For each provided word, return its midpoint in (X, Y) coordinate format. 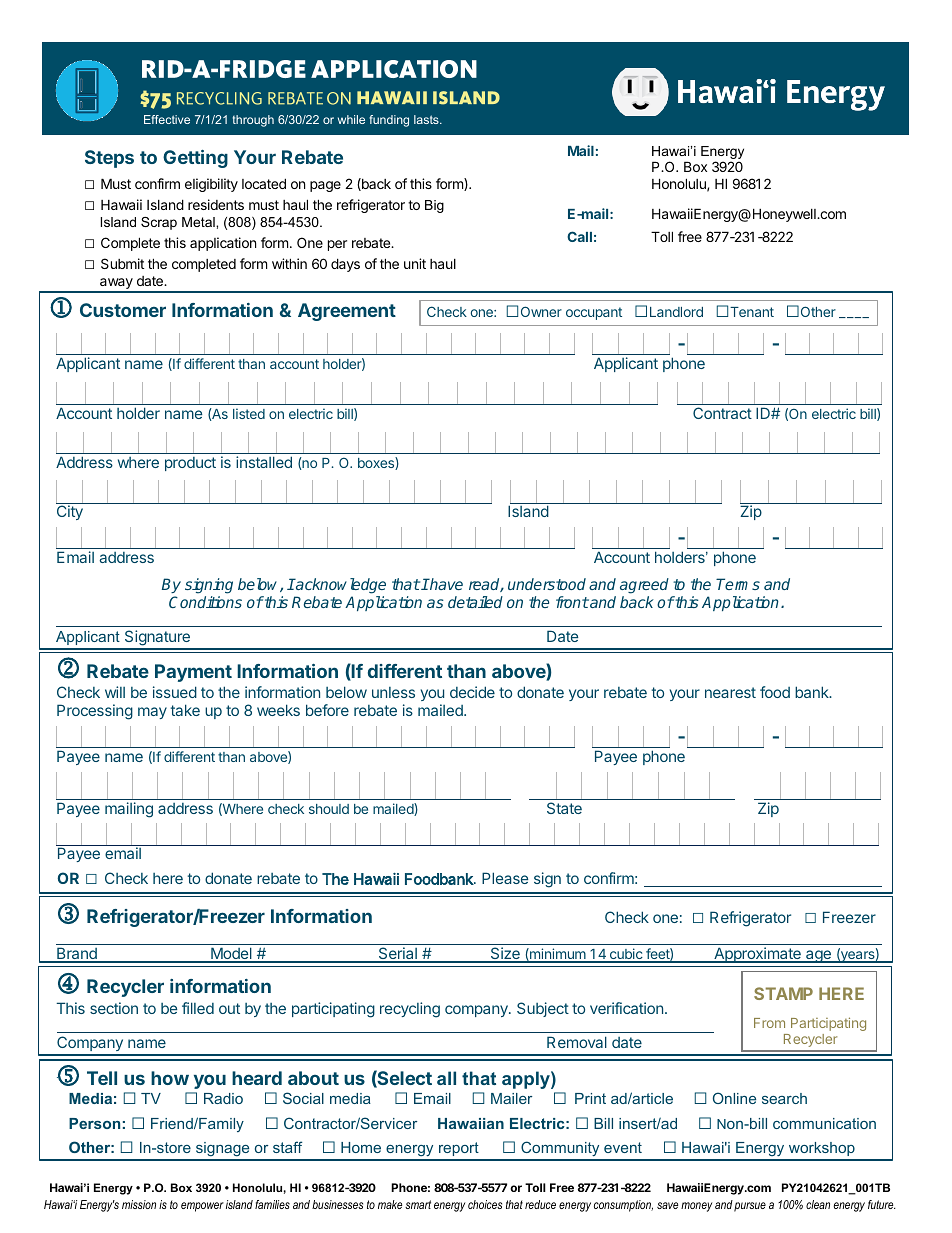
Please (505, 878)
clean (818, 1204)
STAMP (783, 993)
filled (198, 1008)
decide (472, 692)
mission (139, 1204)
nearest (730, 692)
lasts (427, 119)
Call (579, 236)
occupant (594, 313)
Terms (738, 584)
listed (249, 413)
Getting (195, 159)
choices (485, 1204)
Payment (193, 673)
